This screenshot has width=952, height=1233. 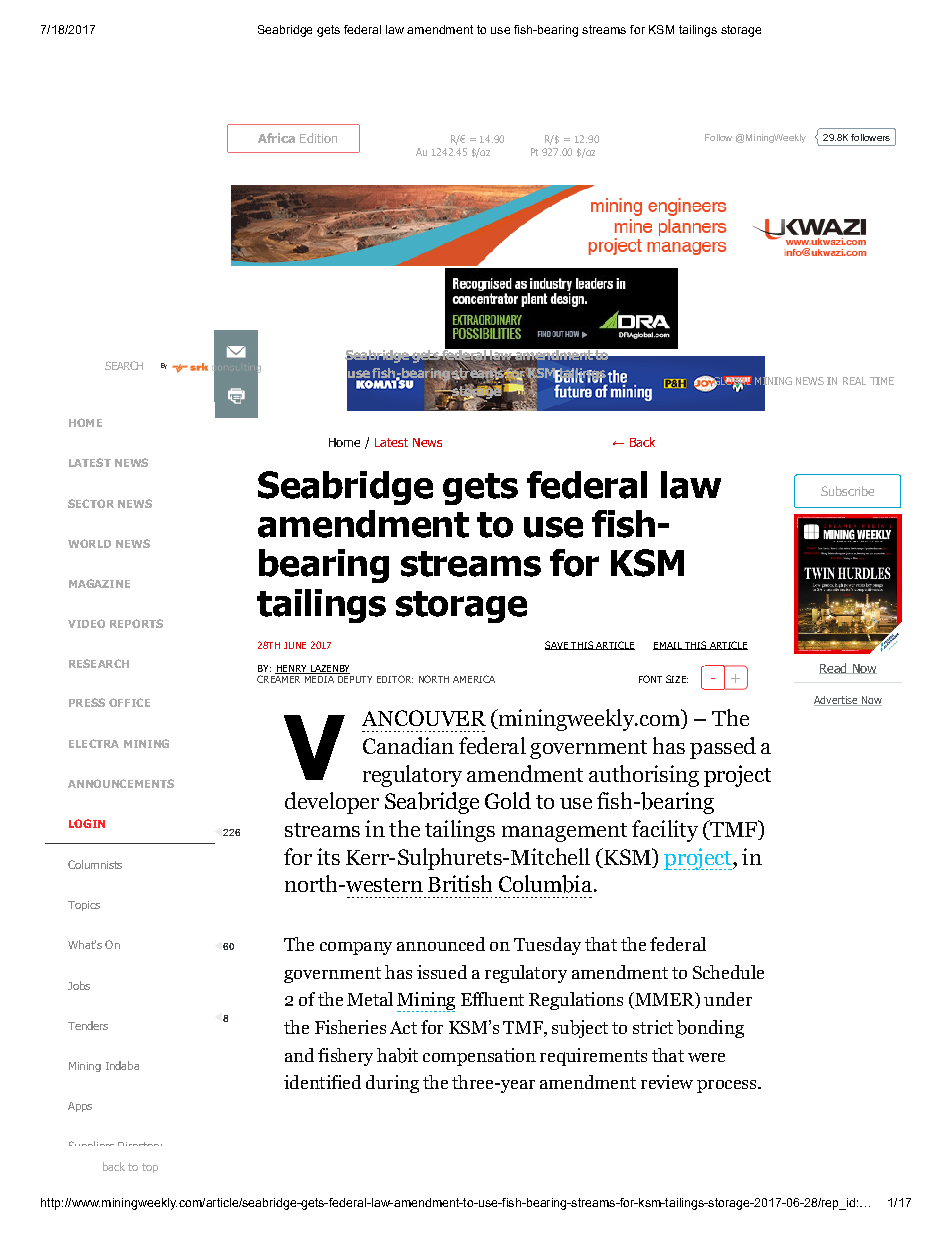 What do you see at coordinates (723, 748) in the screenshot?
I see `passed` at bounding box center [723, 748].
